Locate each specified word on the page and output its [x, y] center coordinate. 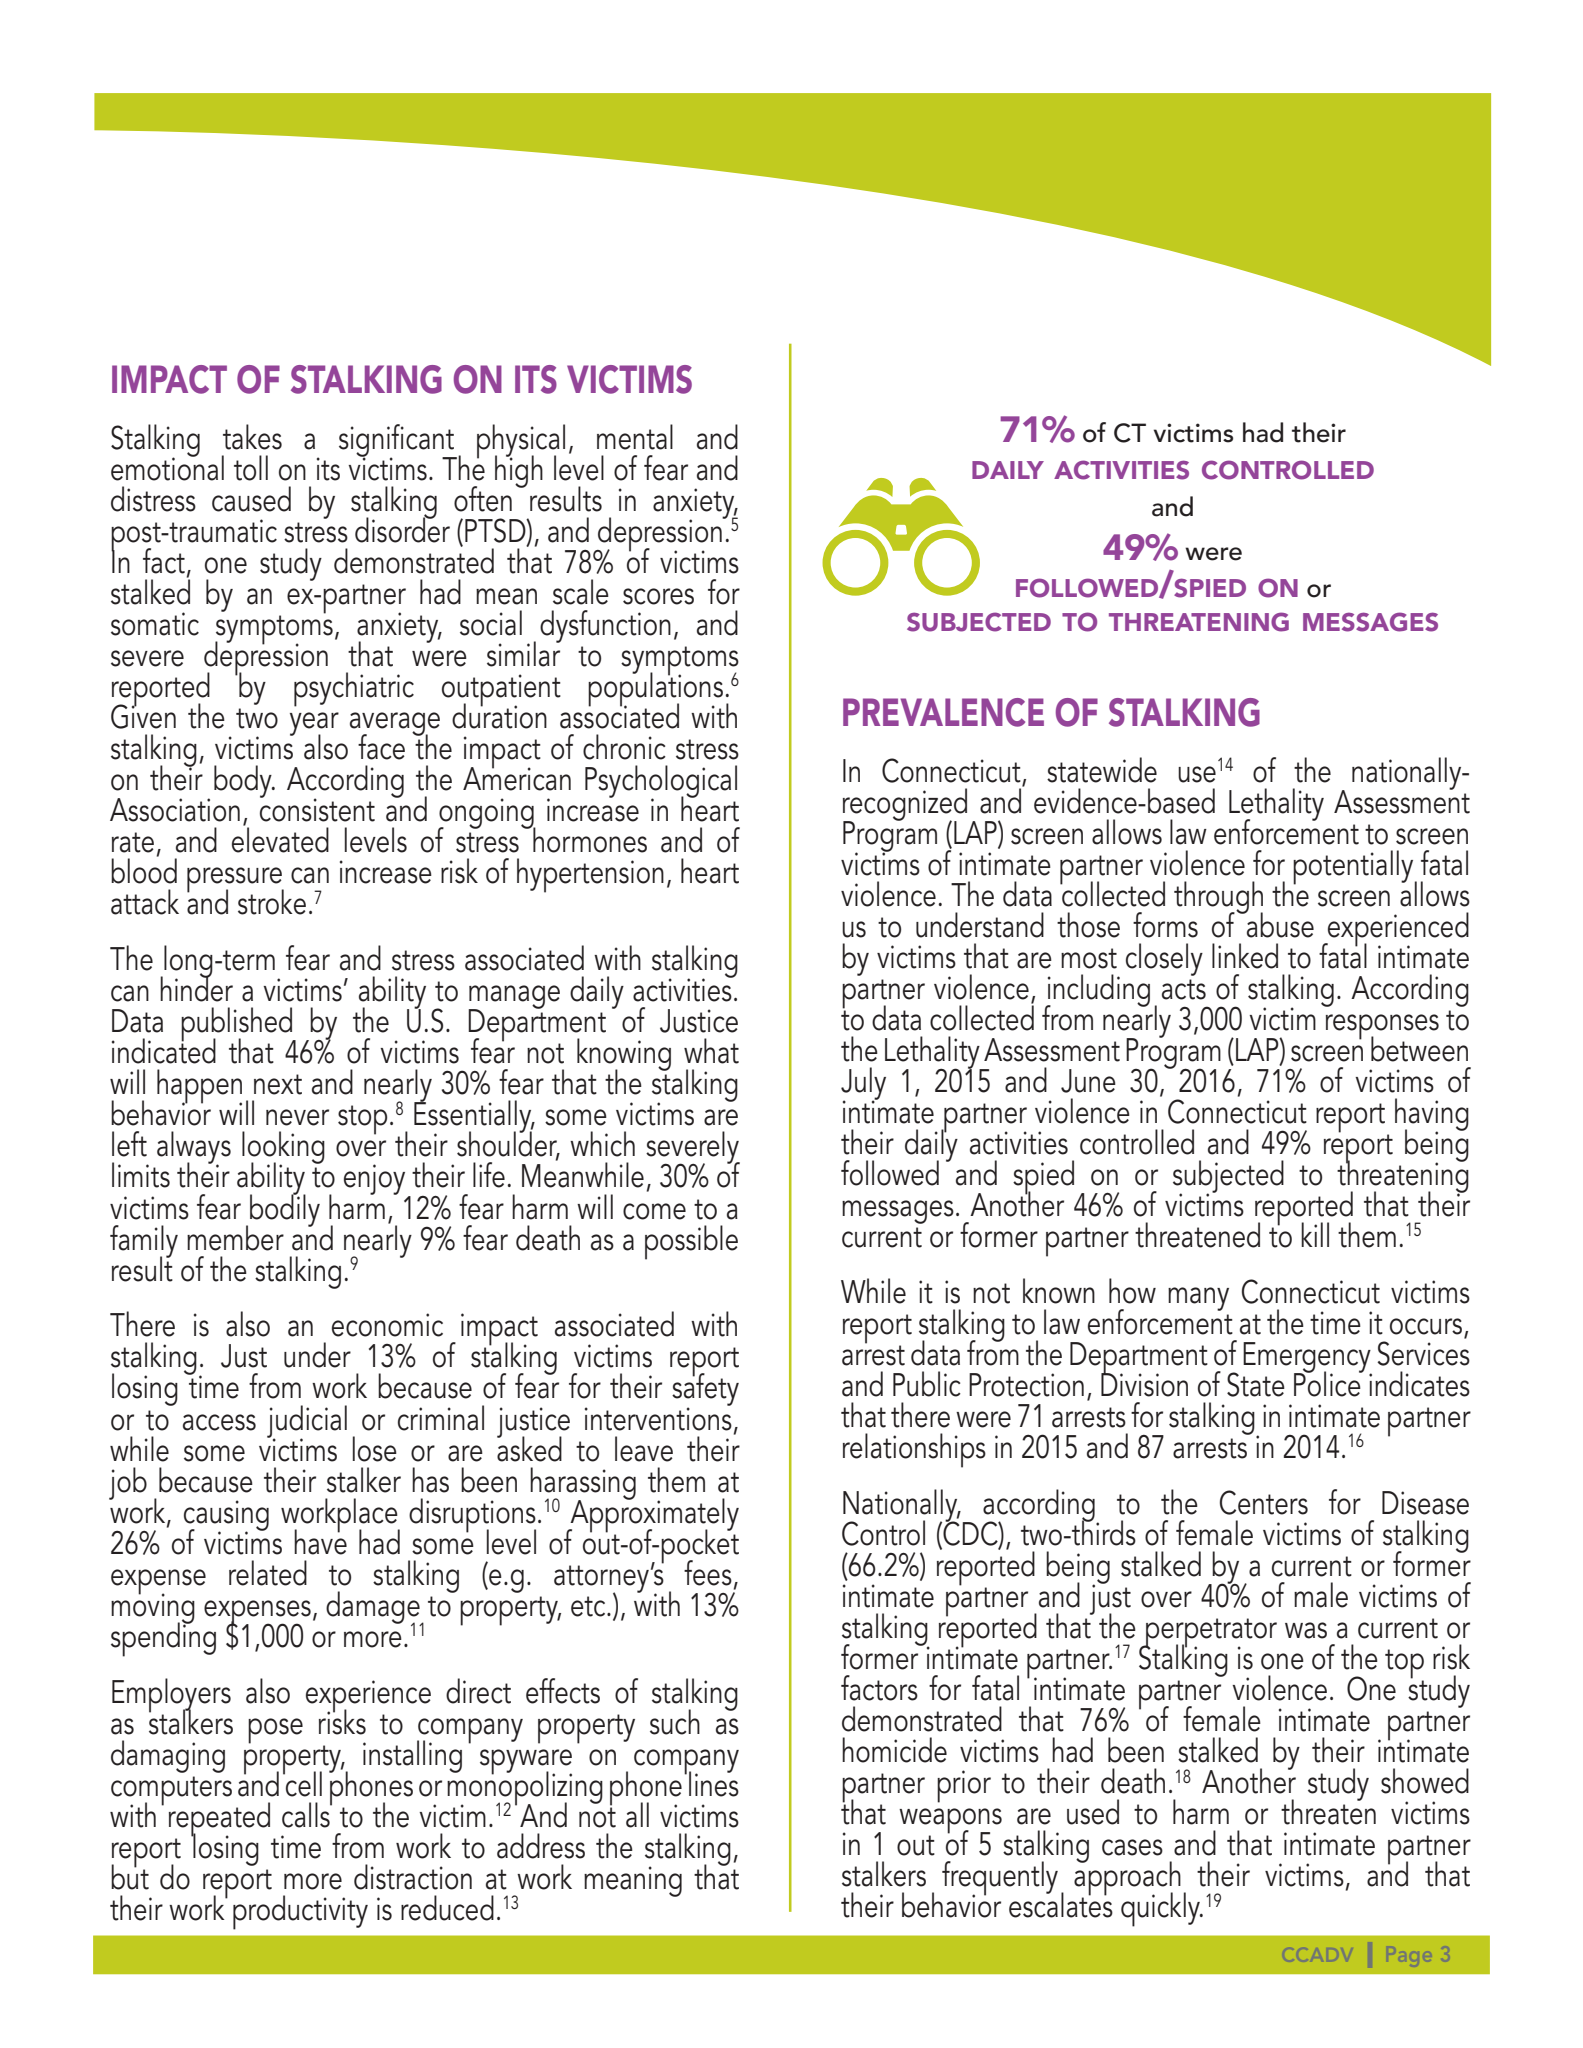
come [654, 1211]
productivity [300, 1912]
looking [283, 1149]
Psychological [661, 782]
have [320, 1541]
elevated [280, 839]
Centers [1264, 1502]
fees [708, 1573]
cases [1132, 1847]
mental [635, 437]
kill [1315, 1234]
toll [251, 468]
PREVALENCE [943, 712]
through [1218, 898]
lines [714, 1783]
